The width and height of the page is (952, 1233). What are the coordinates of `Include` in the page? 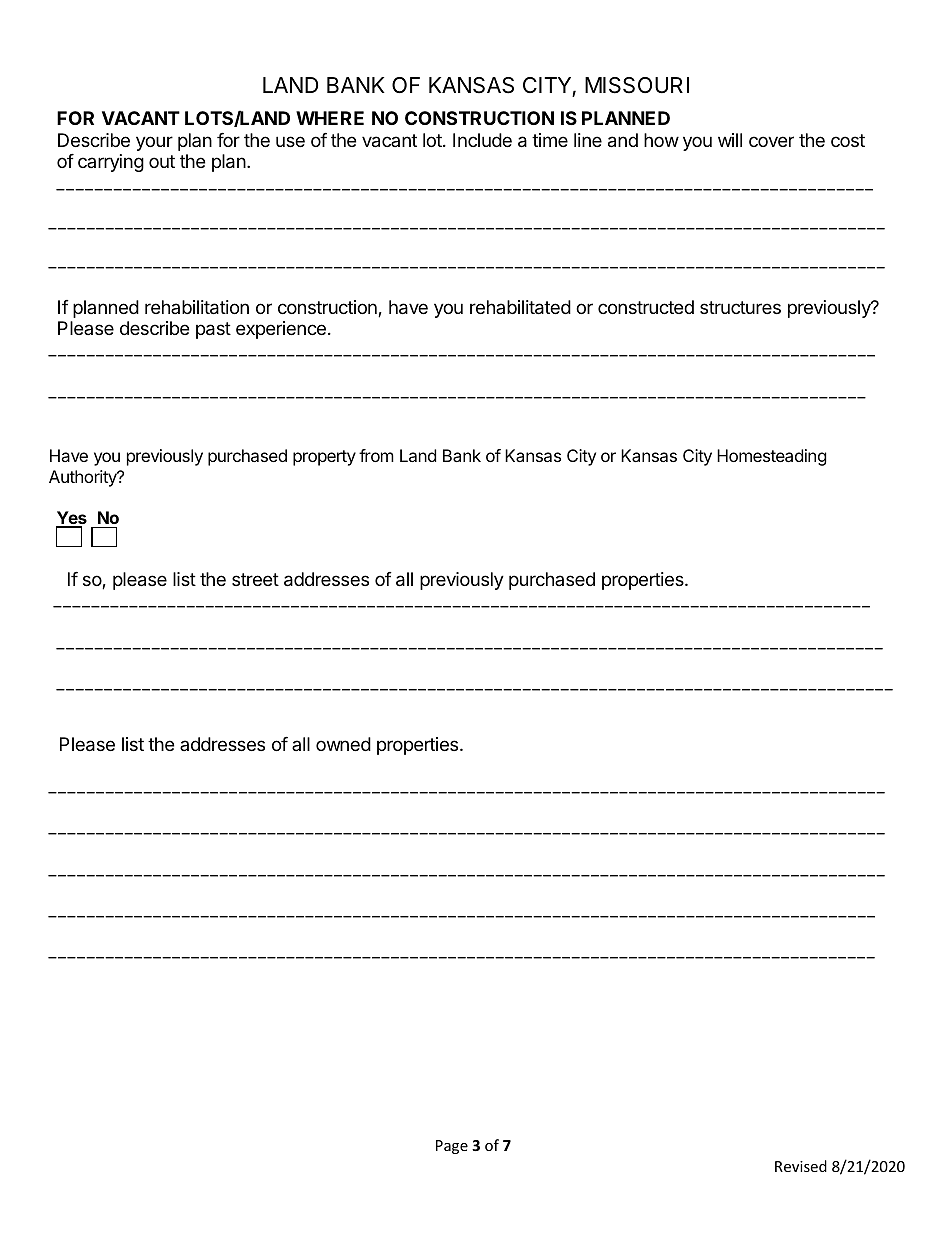 It's located at (482, 140).
